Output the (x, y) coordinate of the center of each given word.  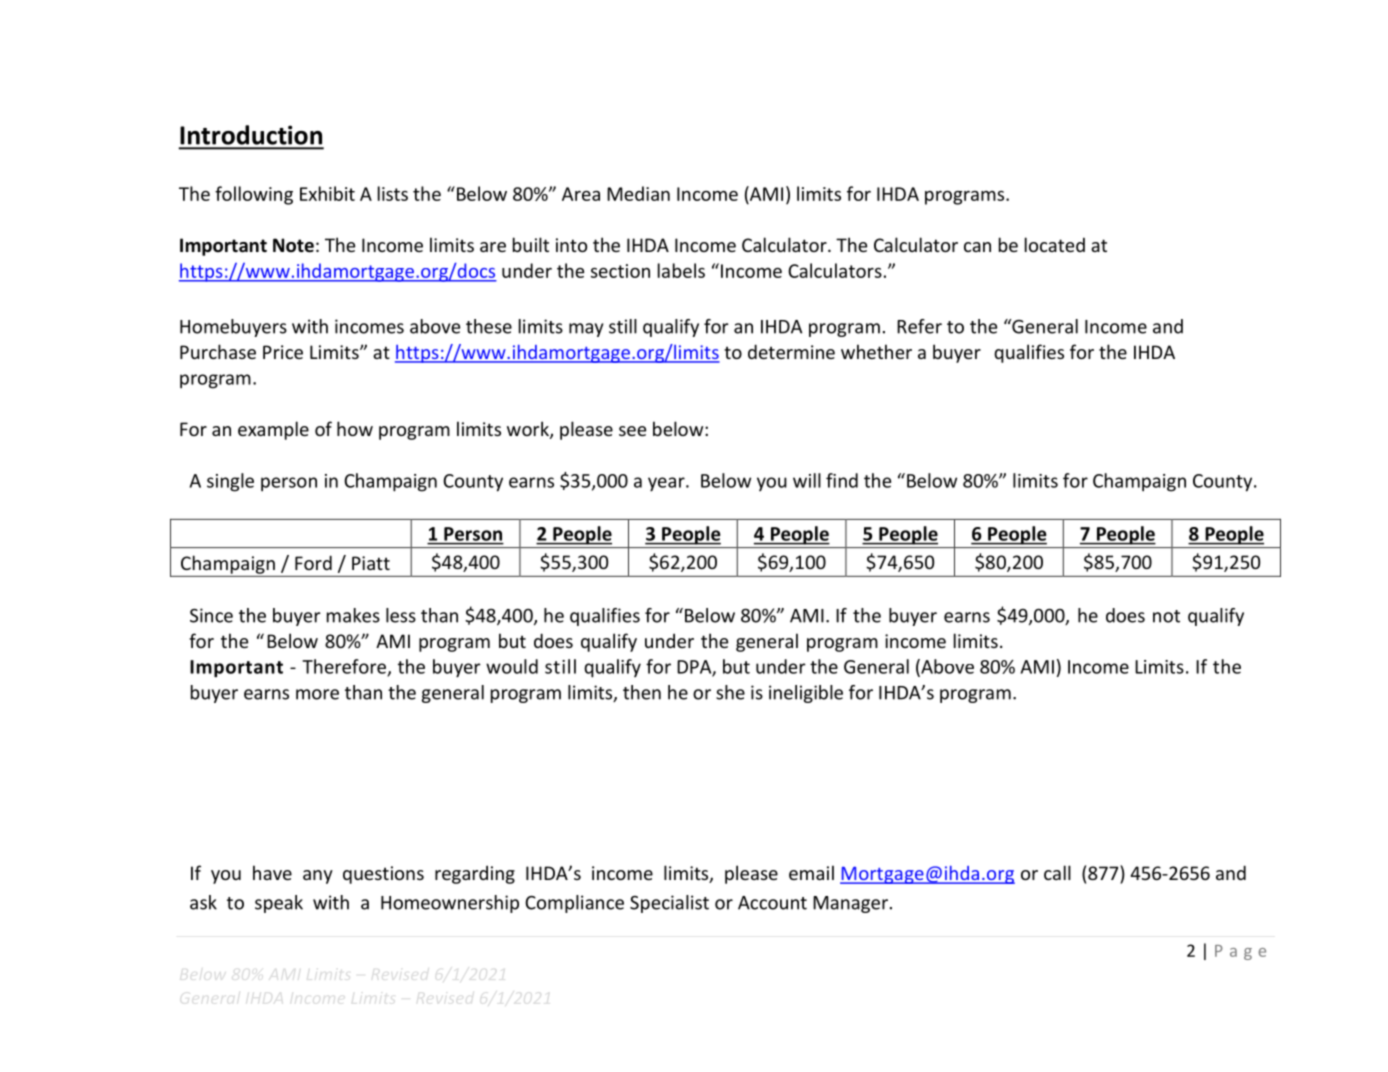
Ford (313, 562)
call (1057, 872)
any (318, 877)
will (807, 480)
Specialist (669, 904)
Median (638, 193)
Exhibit (327, 193)
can (977, 247)
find (842, 480)
